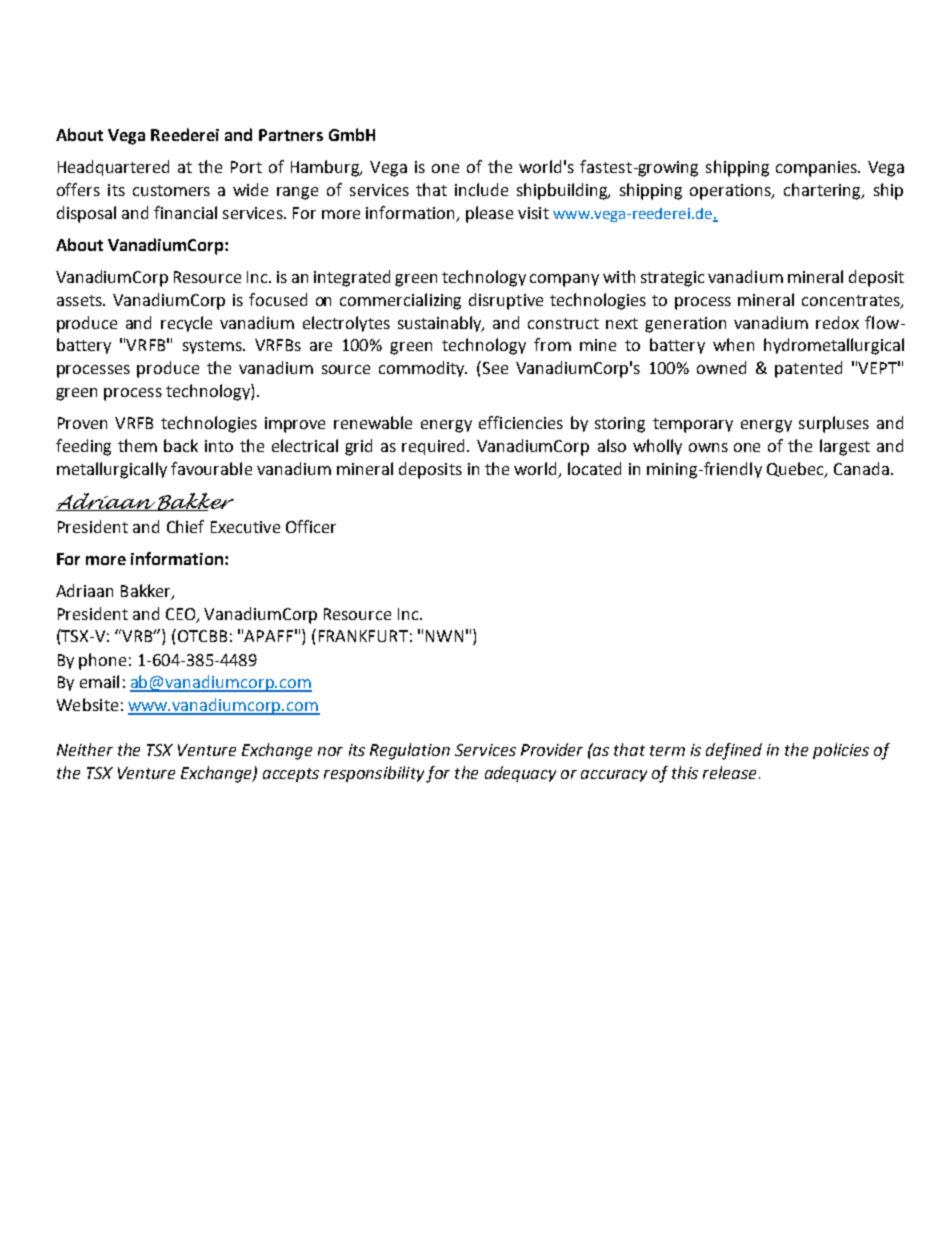  What do you see at coordinates (186, 324) in the screenshot?
I see `recycle` at bounding box center [186, 324].
